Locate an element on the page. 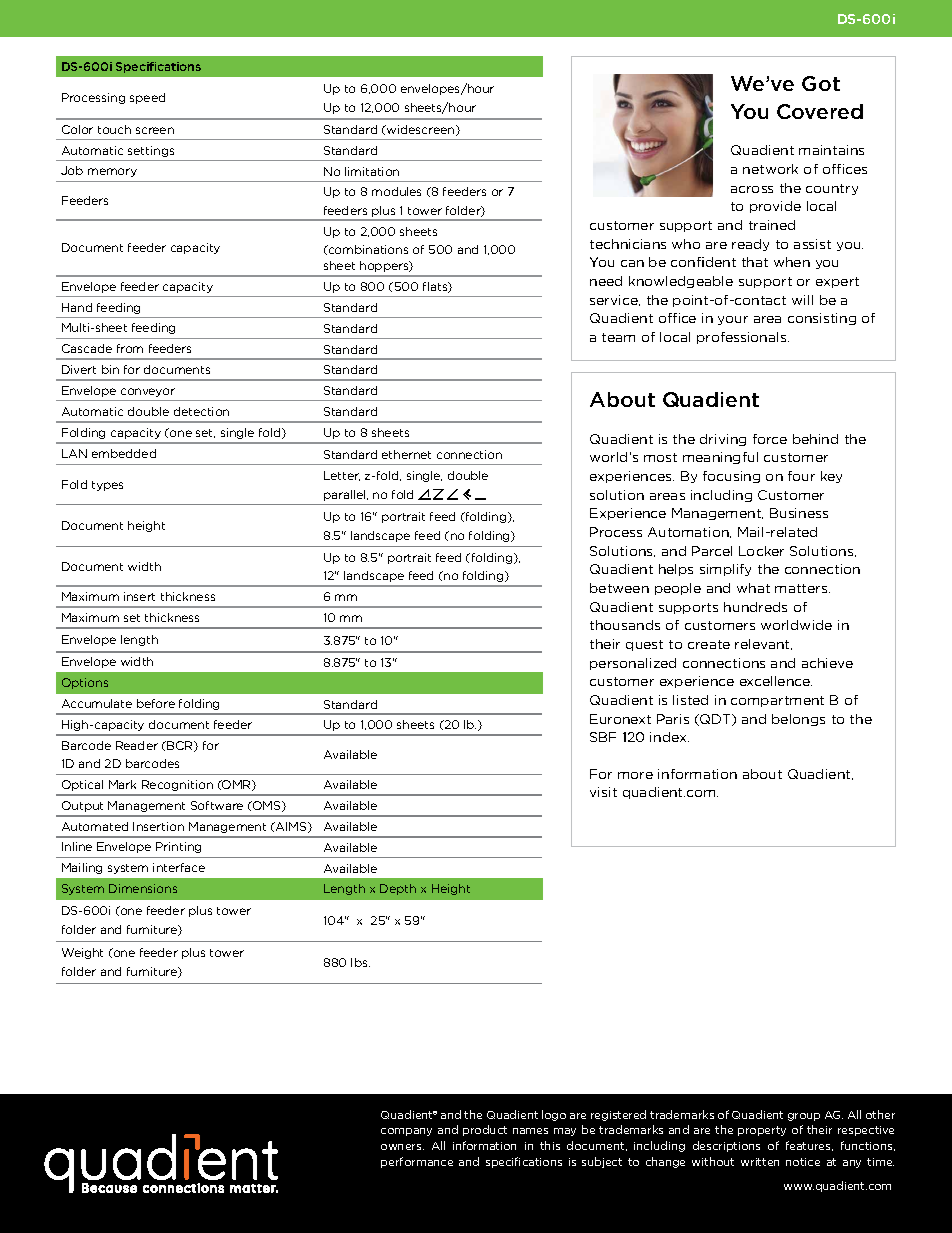 The width and height of the document is (952, 1233). owners is located at coordinates (402, 1147).
